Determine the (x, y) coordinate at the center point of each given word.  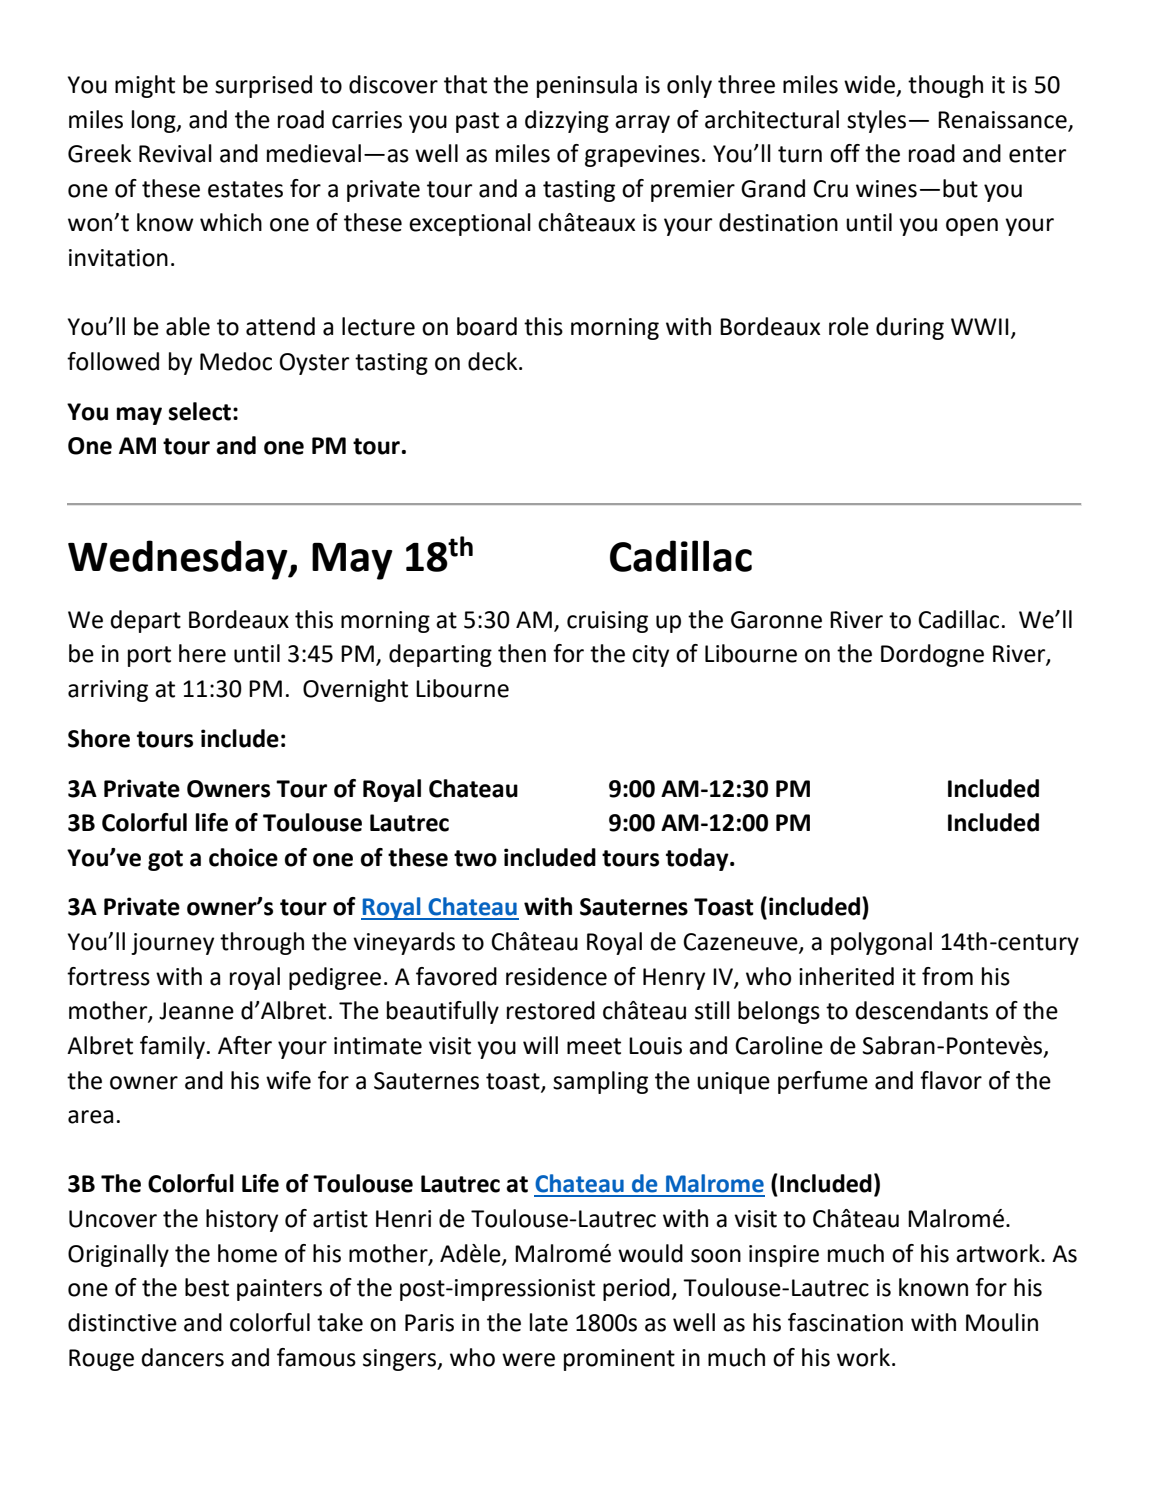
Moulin (1002, 1322)
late (549, 1322)
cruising (607, 622)
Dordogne (932, 655)
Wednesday (179, 560)
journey (172, 944)
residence (556, 976)
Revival (175, 153)
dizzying (567, 121)
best (207, 1287)
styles (876, 121)
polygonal (881, 943)
